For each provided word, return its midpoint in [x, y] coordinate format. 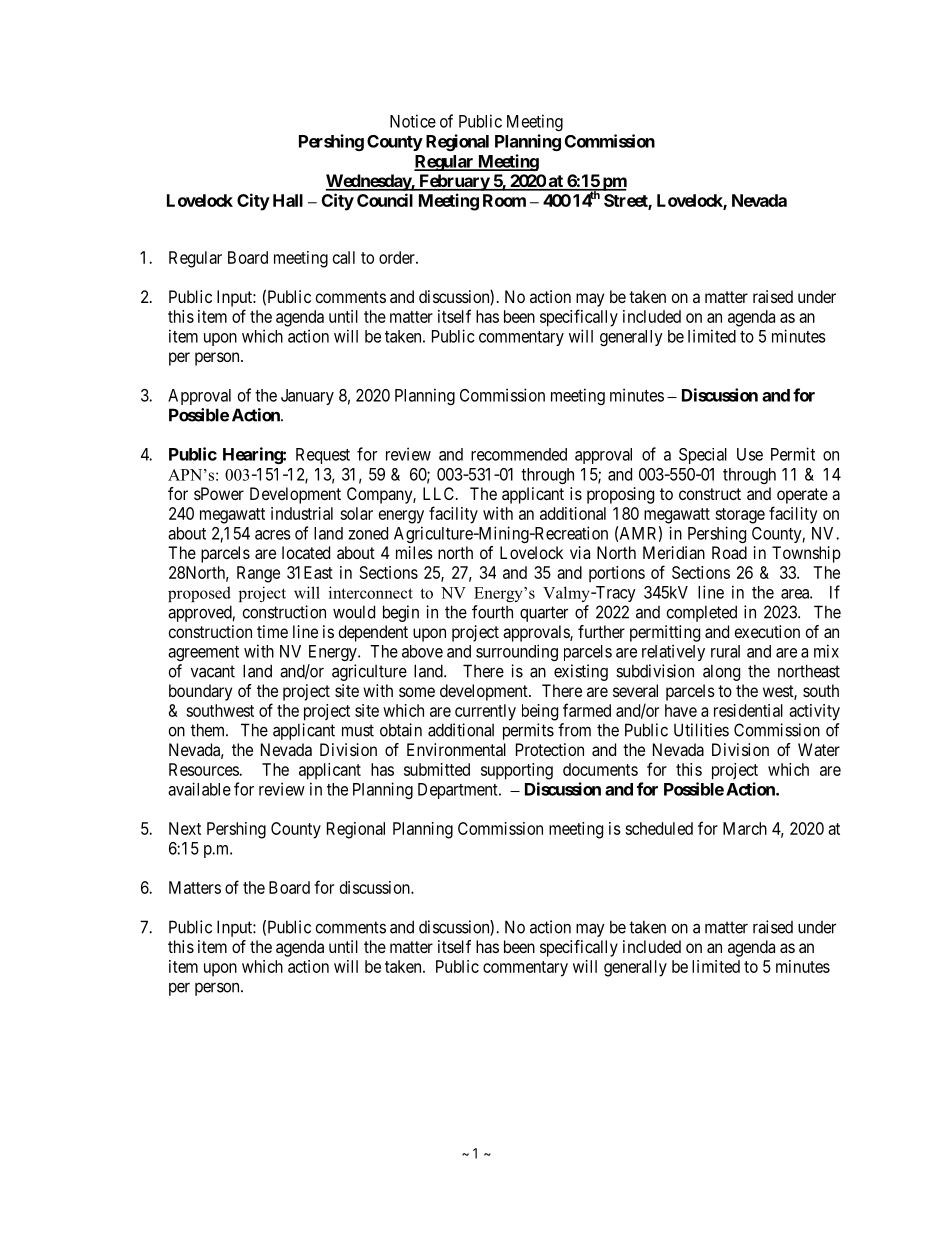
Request [323, 456]
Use [750, 454]
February [454, 182]
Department [459, 791]
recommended [519, 454]
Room [504, 200]
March [745, 828]
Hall [288, 200]
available [199, 789]
